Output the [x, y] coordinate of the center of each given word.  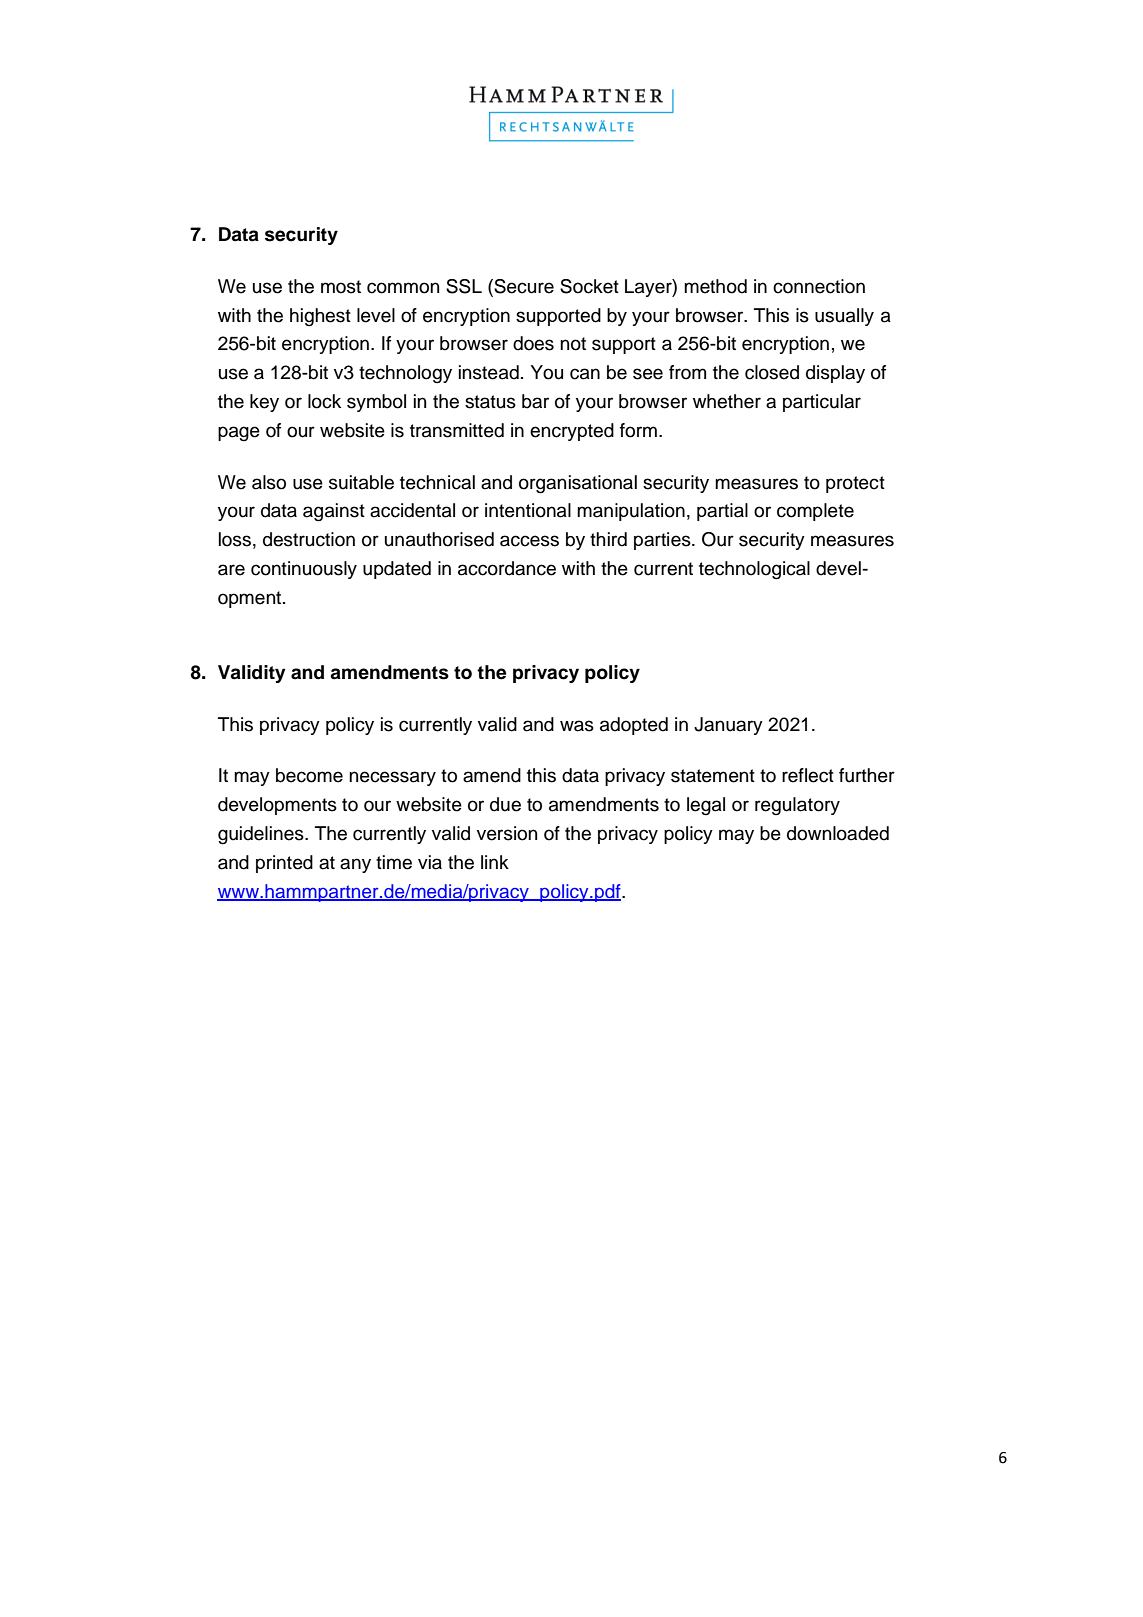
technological [754, 570]
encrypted [572, 432]
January [728, 726]
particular [822, 403]
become [309, 775]
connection [819, 286]
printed [284, 864]
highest [320, 317]
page [239, 434]
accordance [507, 568]
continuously [304, 570]
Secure [523, 287]
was [577, 726]
